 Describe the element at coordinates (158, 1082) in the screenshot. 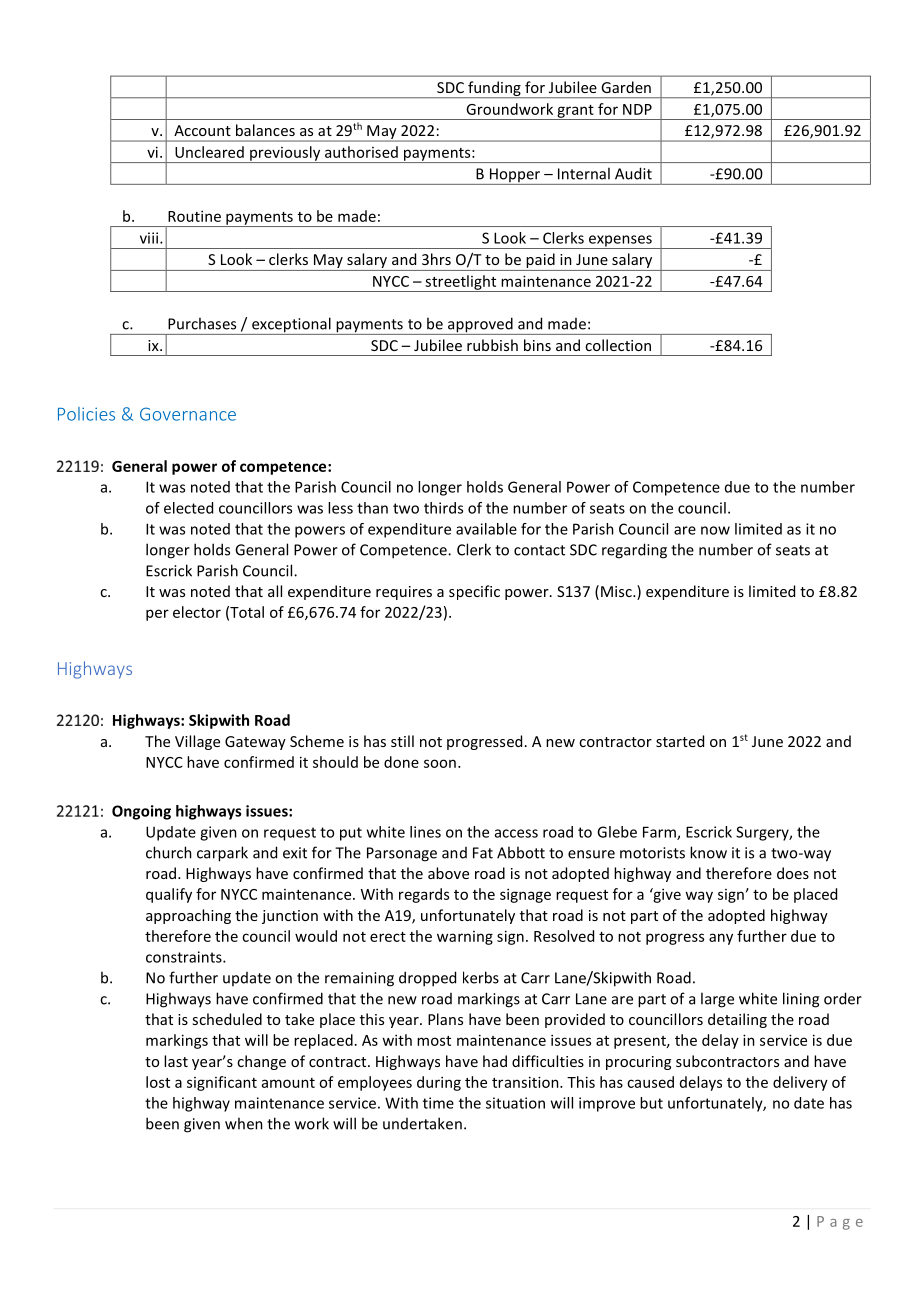

I see `lost` at that location.
